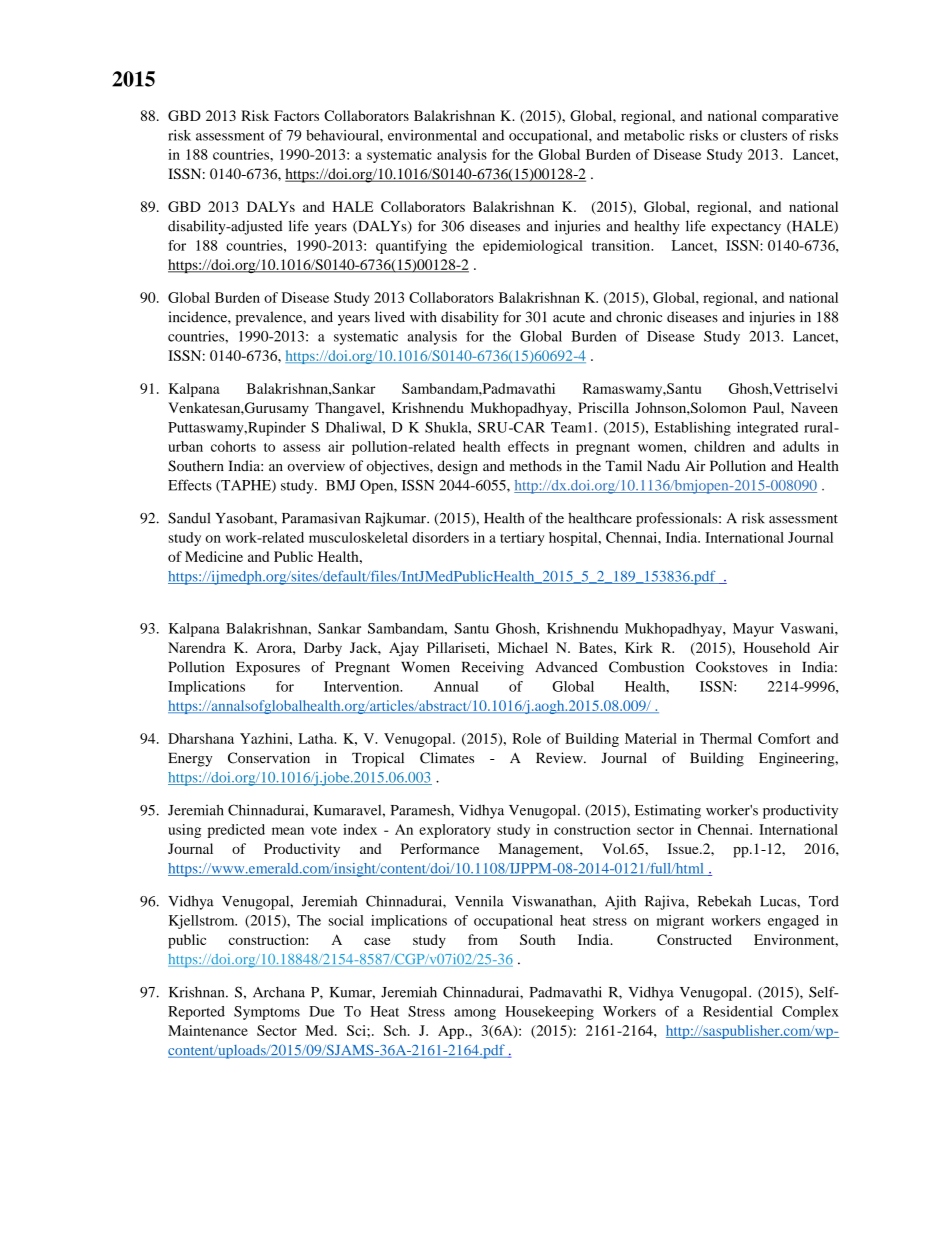 Image resolution: width=952 pixels, height=1233 pixels. What do you see at coordinates (536, 465) in the screenshot?
I see `methods` at bounding box center [536, 465].
